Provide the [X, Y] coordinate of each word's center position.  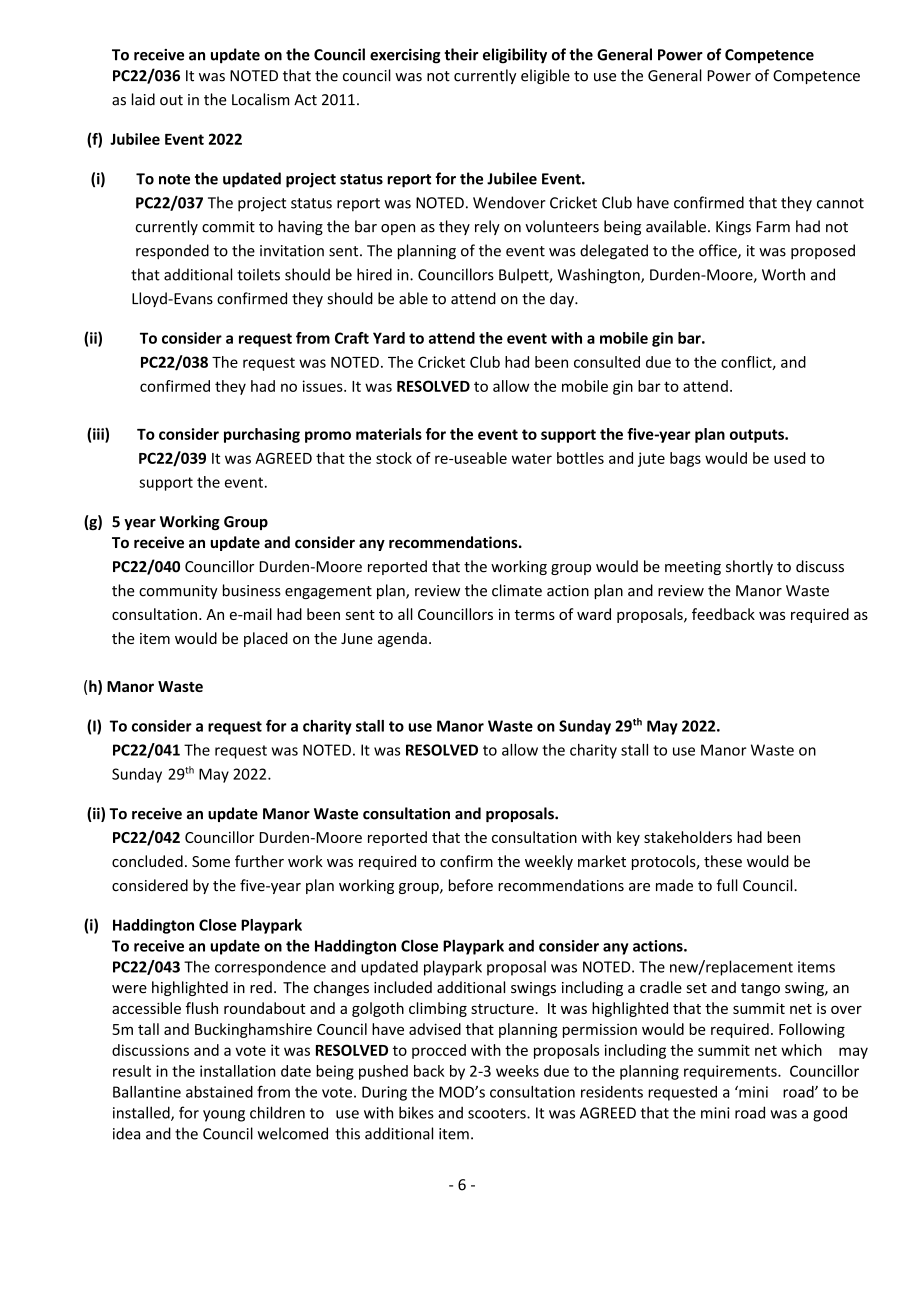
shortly [749, 567]
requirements [731, 1072]
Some [211, 861]
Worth [783, 274]
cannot [840, 203]
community [178, 592]
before [471, 885]
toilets [258, 274]
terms [535, 615]
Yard [389, 338]
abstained [219, 1092]
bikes [416, 1112]
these [723, 861]
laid [143, 99]
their [461, 54]
